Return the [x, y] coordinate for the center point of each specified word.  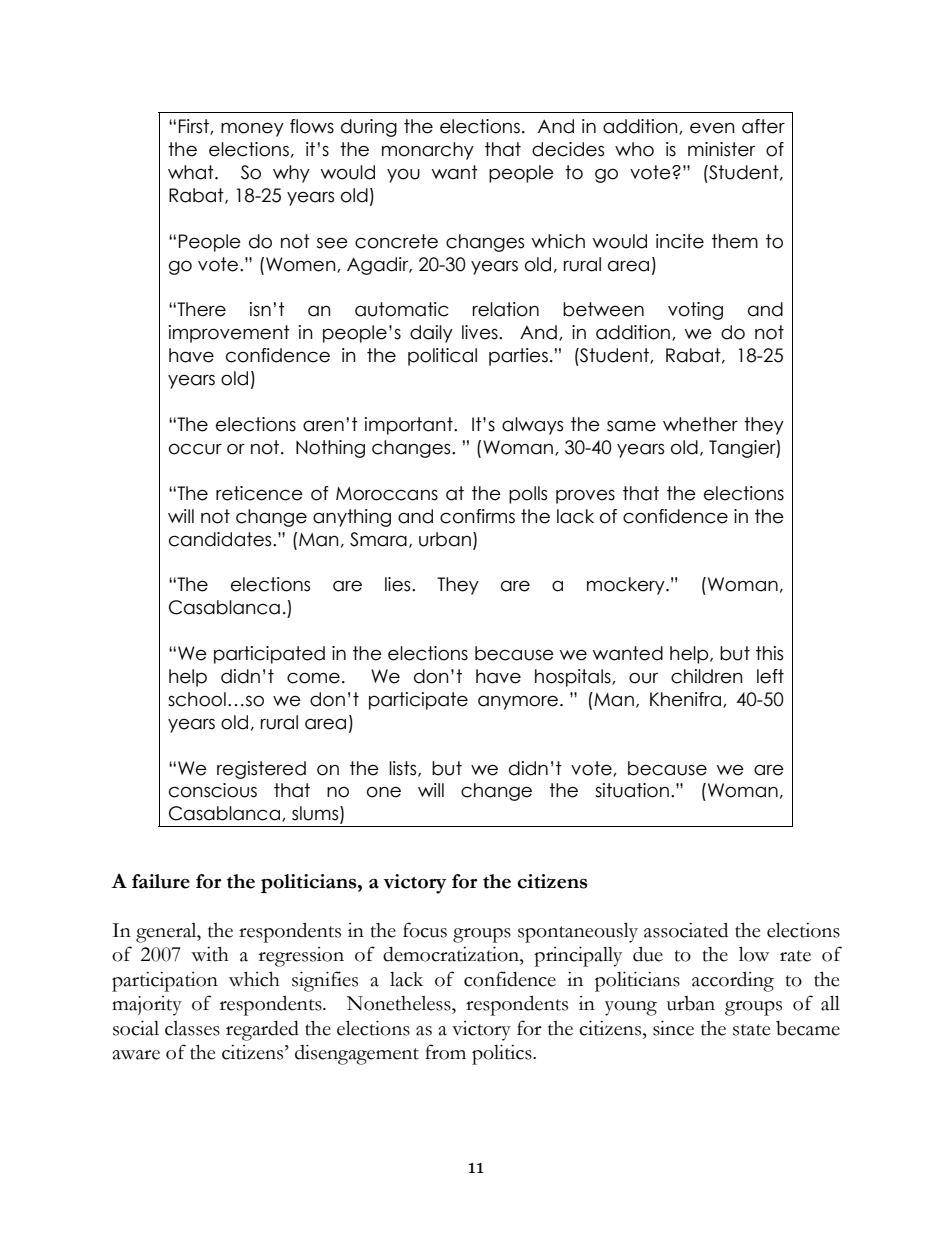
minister [721, 149]
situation [632, 790]
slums [316, 814]
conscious [213, 790]
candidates [221, 539]
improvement [229, 334]
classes [192, 1028]
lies [399, 584]
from [445, 1052]
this [769, 653]
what [192, 172]
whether [700, 424]
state [751, 1030]
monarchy [428, 151]
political [442, 357]
